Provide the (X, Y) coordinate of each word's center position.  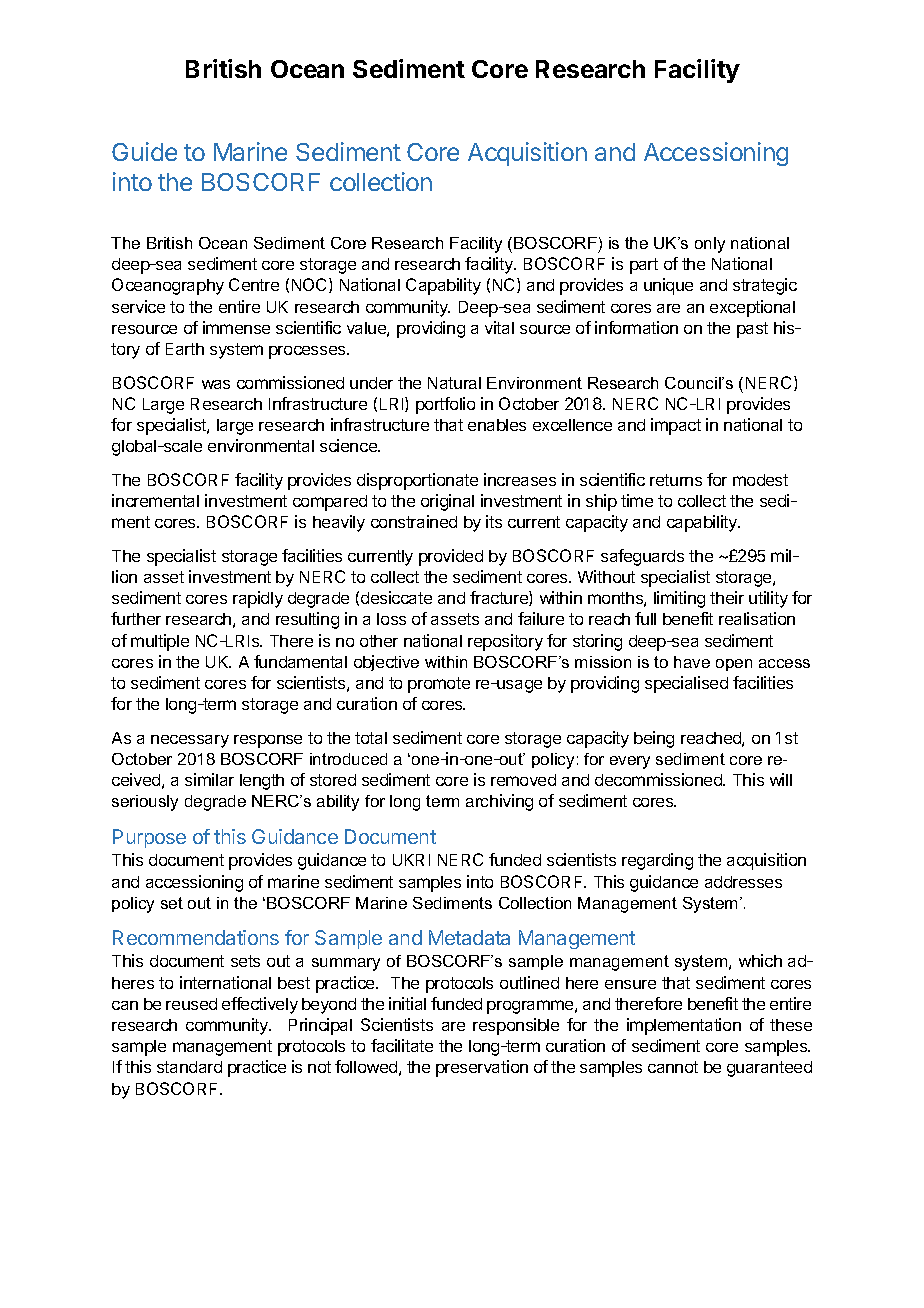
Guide (144, 151)
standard (189, 1067)
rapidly (258, 599)
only (710, 245)
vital (499, 327)
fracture (500, 598)
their (727, 597)
